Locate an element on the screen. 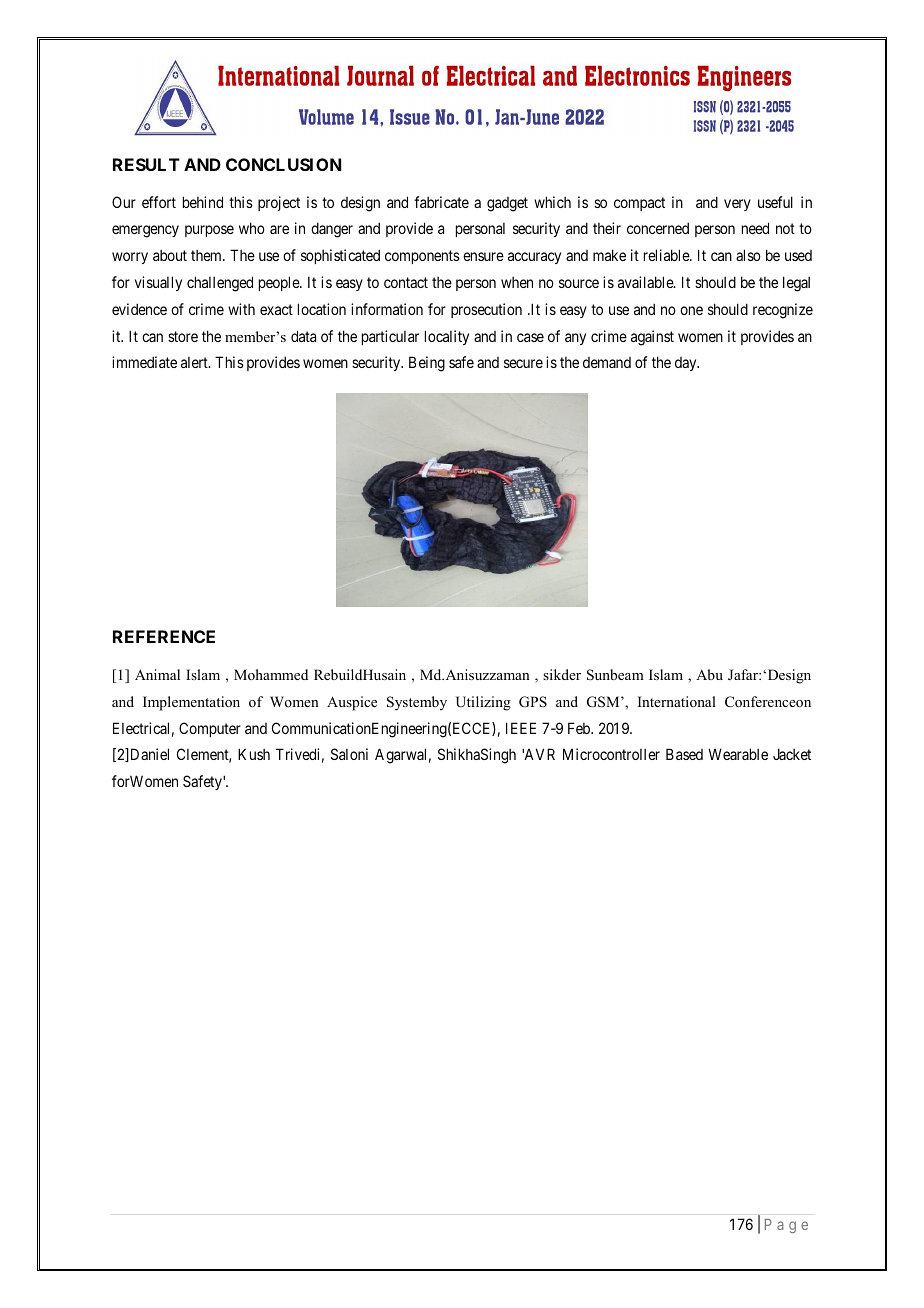 This screenshot has height=1308, width=924. Computer is located at coordinates (210, 729).
